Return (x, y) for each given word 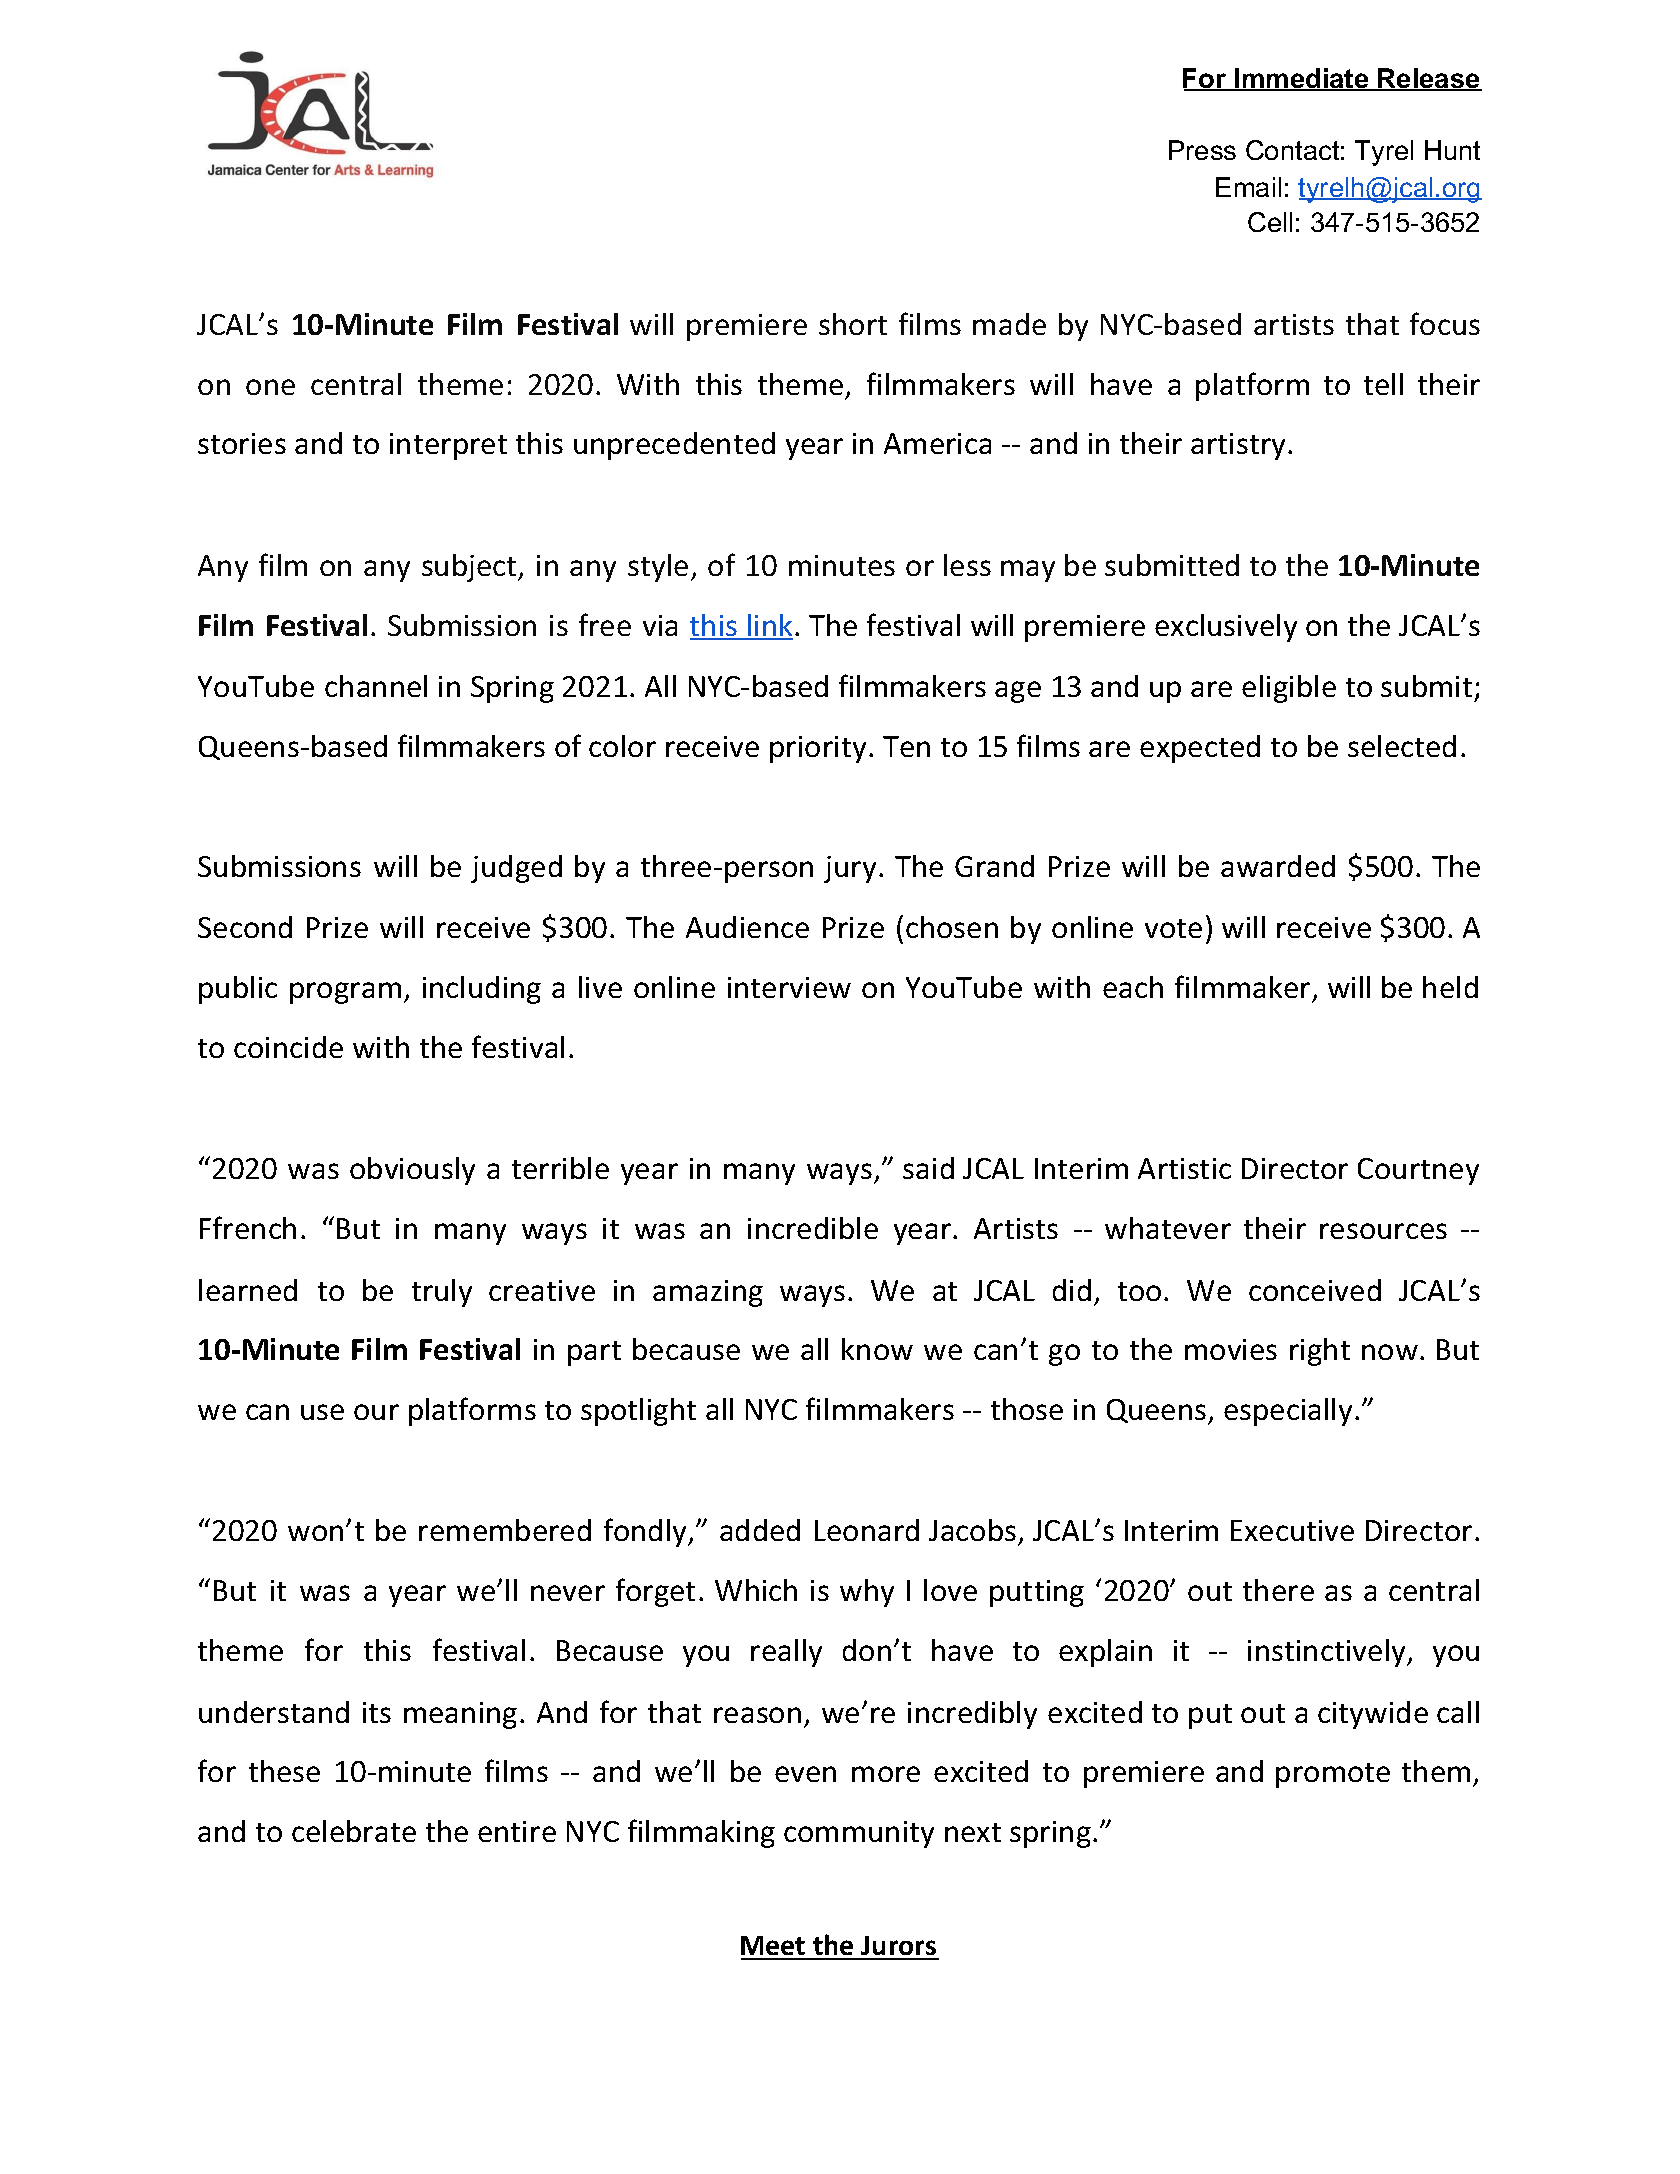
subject (470, 568)
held (1450, 987)
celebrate (354, 1831)
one (270, 387)
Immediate (1302, 79)
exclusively (1226, 628)
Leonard (867, 1530)
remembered (505, 1530)
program (345, 993)
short (853, 324)
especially (1288, 1412)
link (769, 626)
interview (789, 987)
